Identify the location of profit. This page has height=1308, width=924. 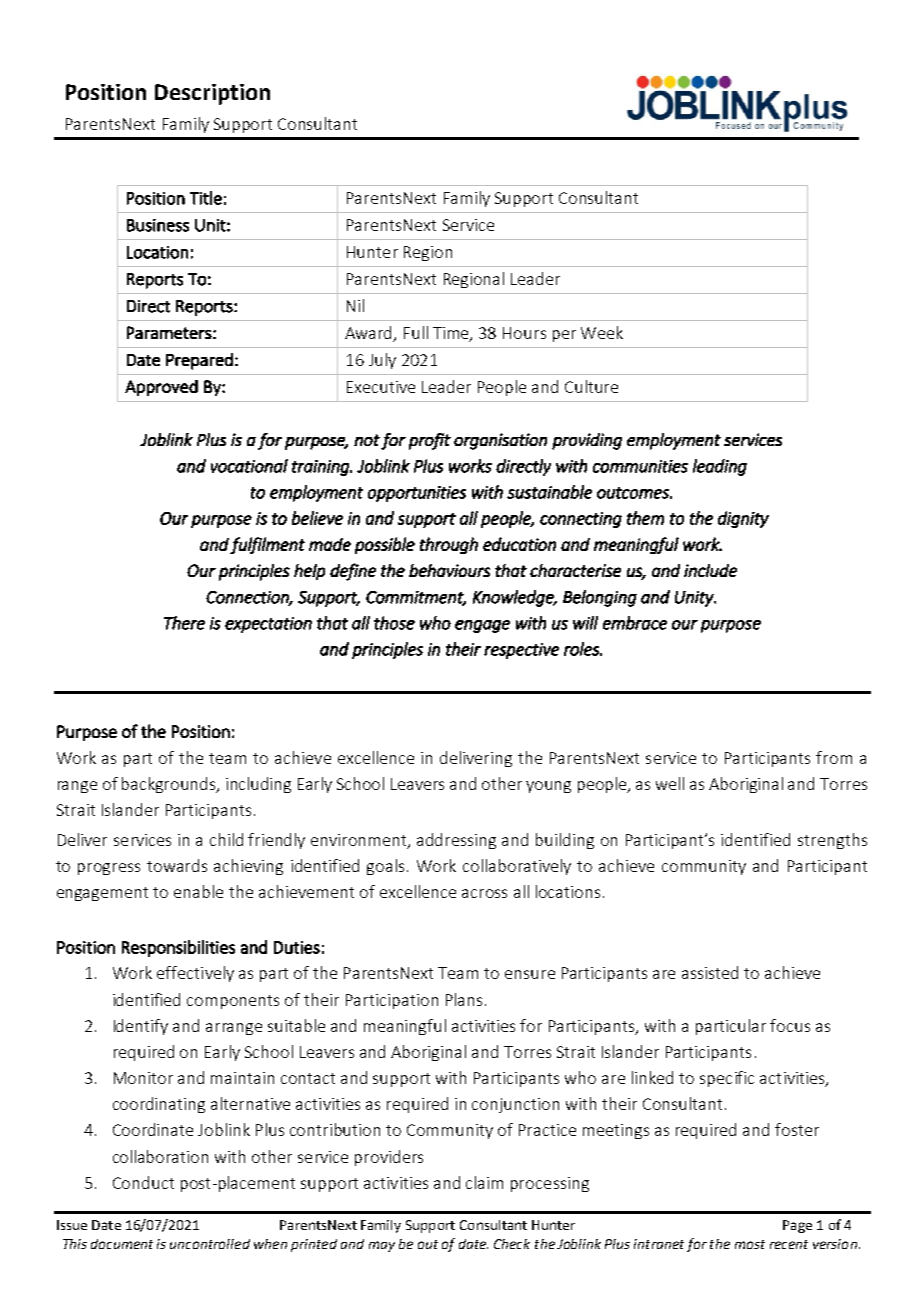
(430, 441).
